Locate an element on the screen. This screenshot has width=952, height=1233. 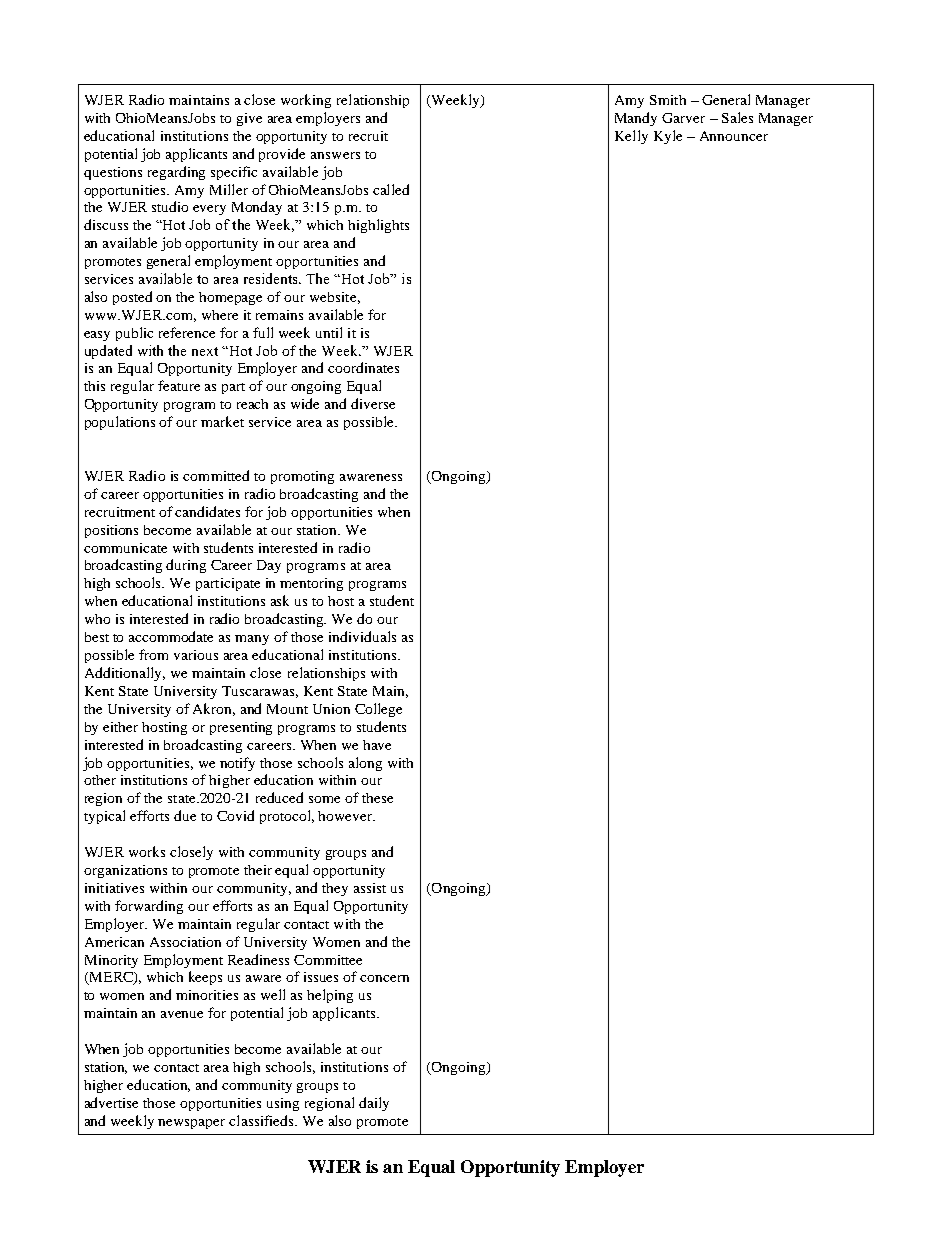
individuals is located at coordinates (362, 636).
